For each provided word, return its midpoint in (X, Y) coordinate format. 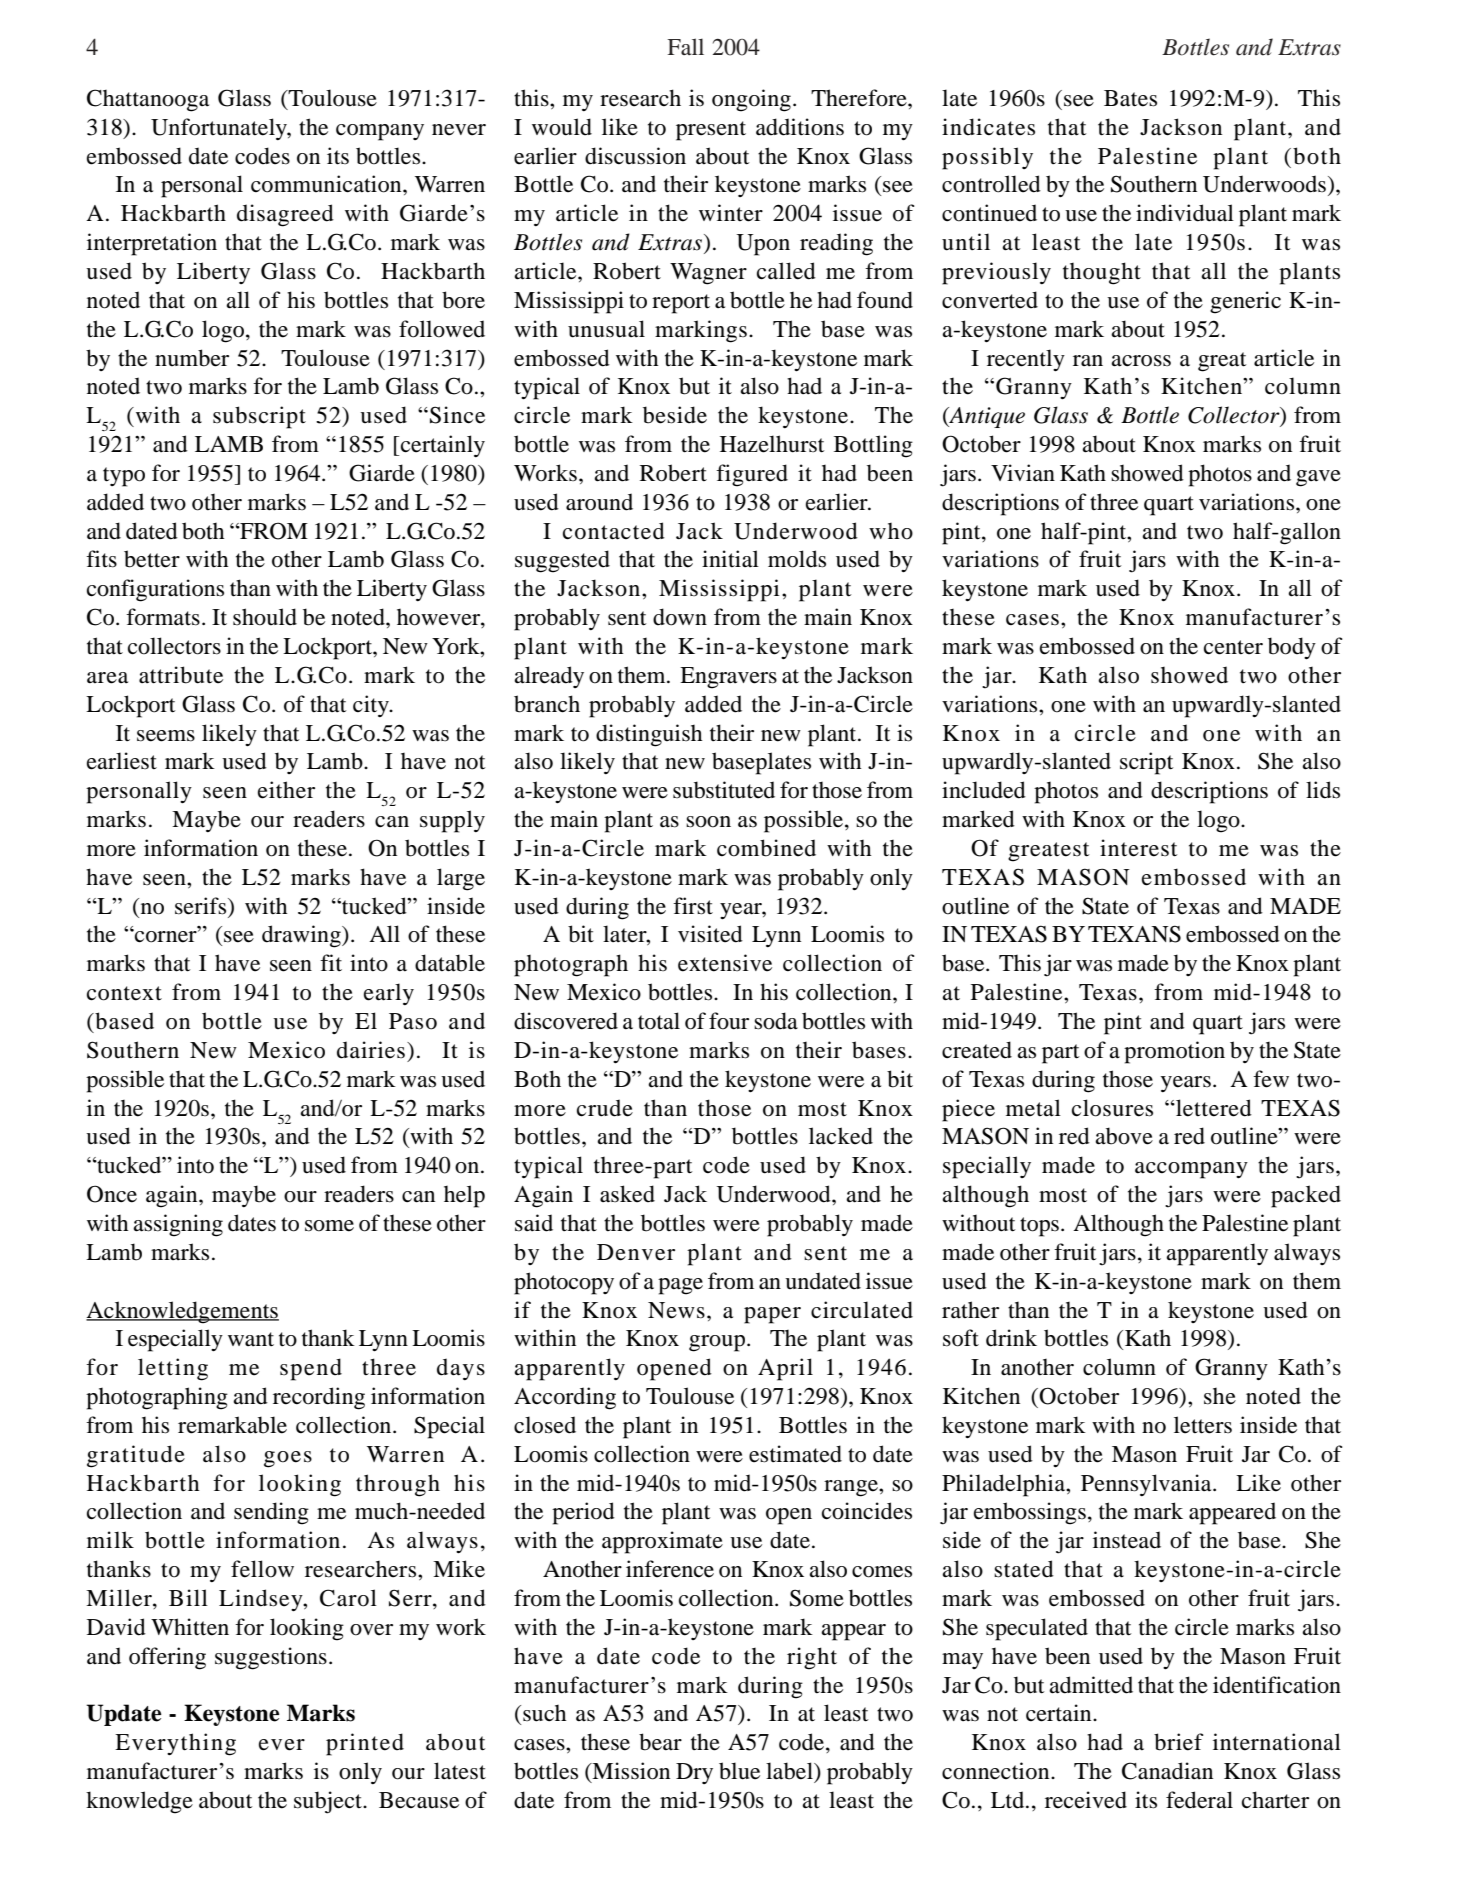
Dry (694, 1773)
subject (329, 1802)
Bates (1130, 98)
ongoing (751, 100)
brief (1178, 1742)
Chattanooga (148, 100)
